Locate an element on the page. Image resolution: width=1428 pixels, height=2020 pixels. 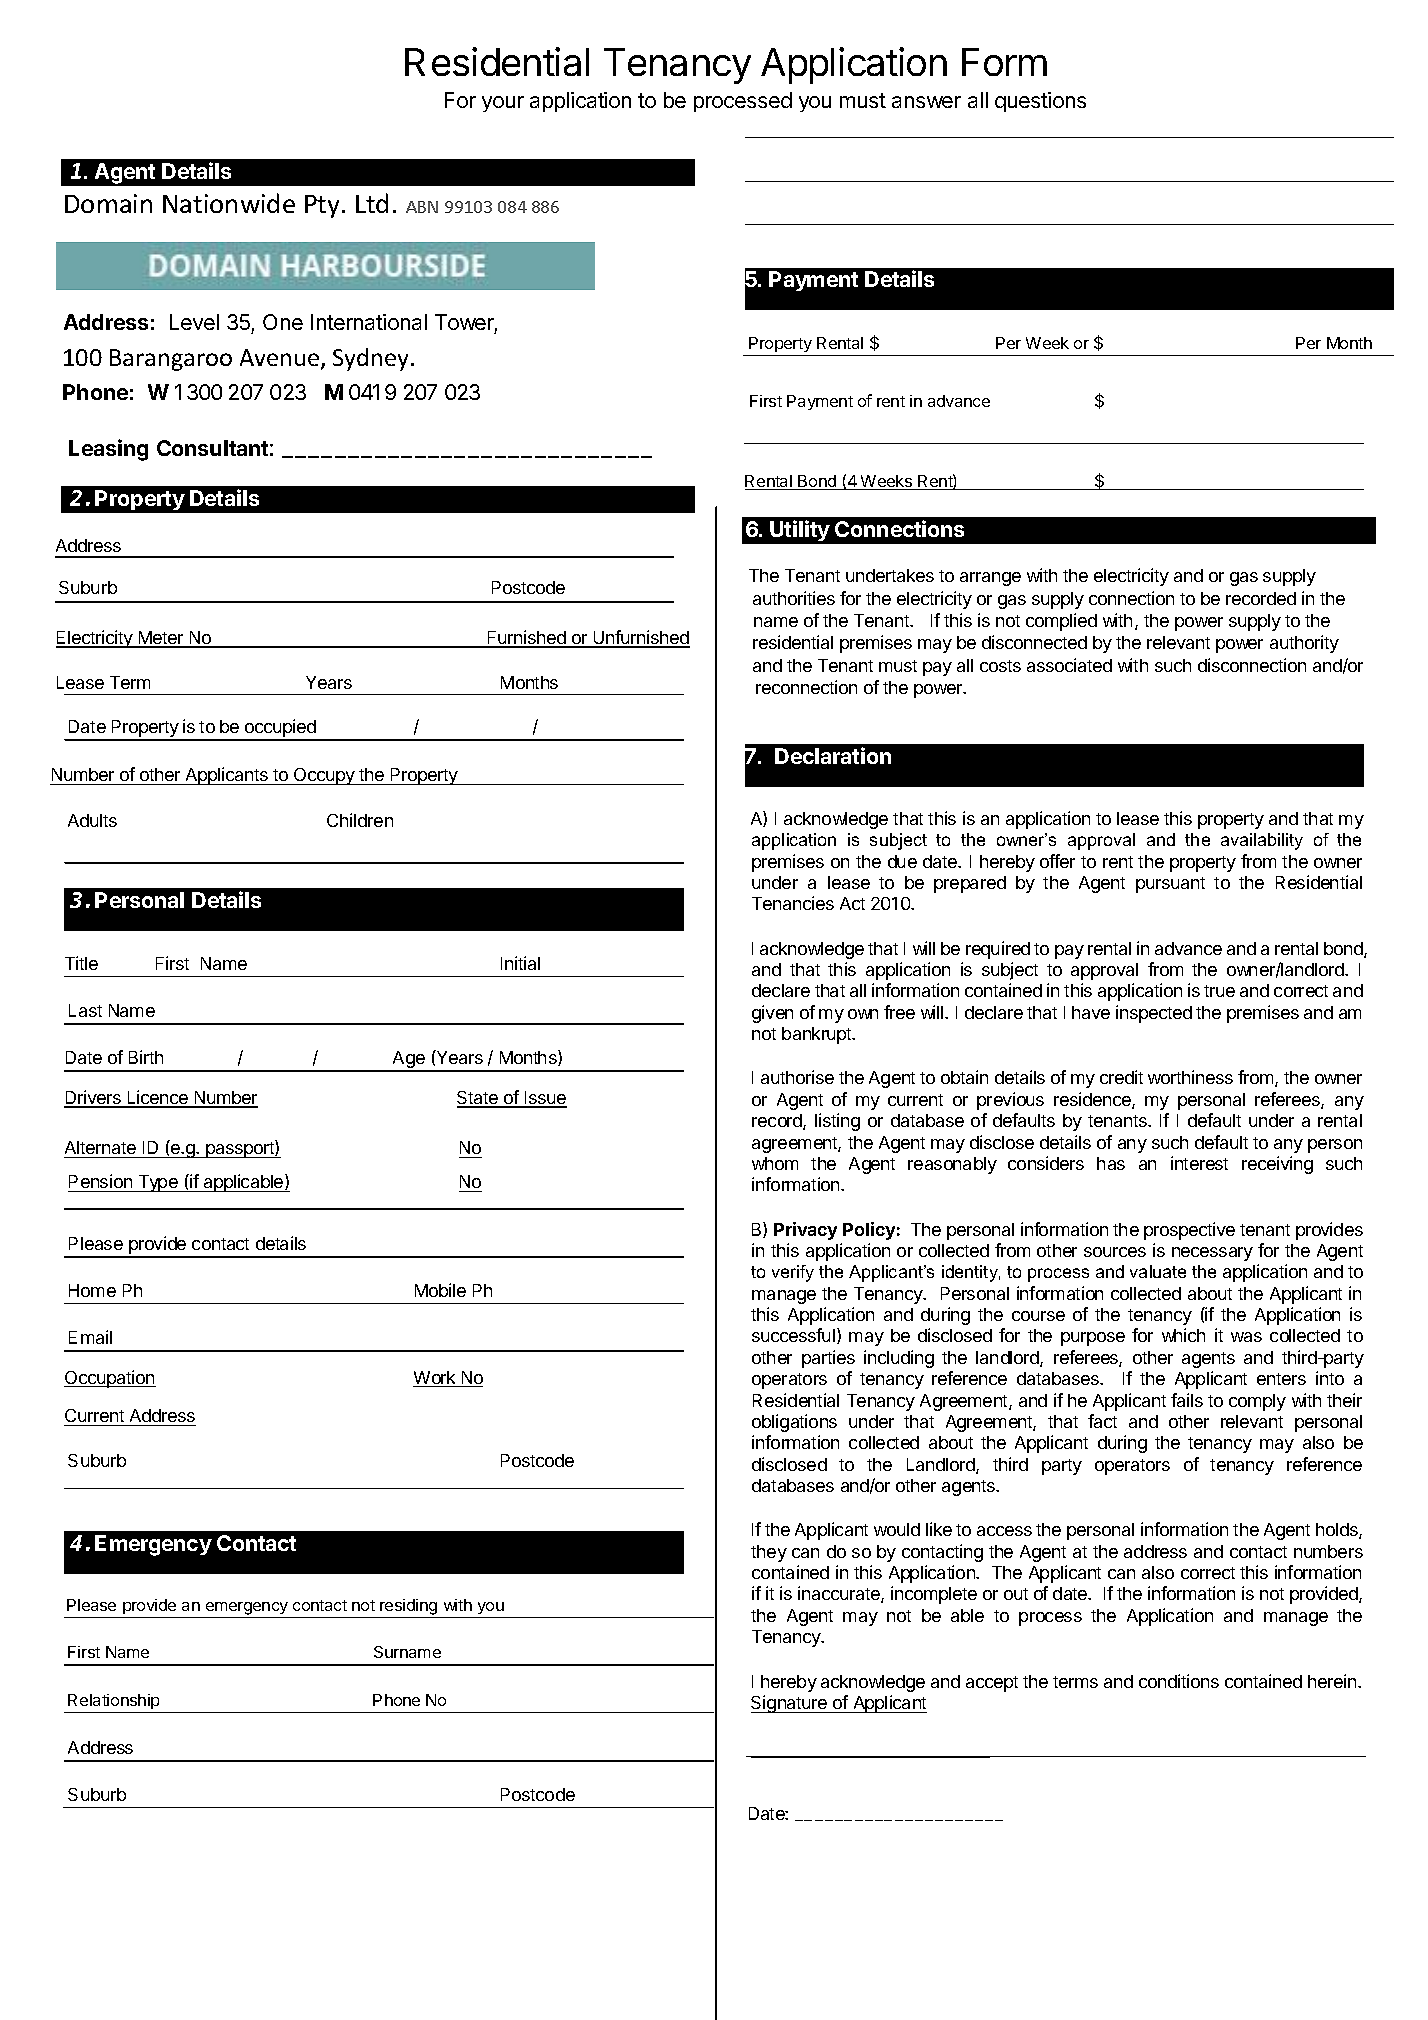
Nationwide is located at coordinates (229, 203).
